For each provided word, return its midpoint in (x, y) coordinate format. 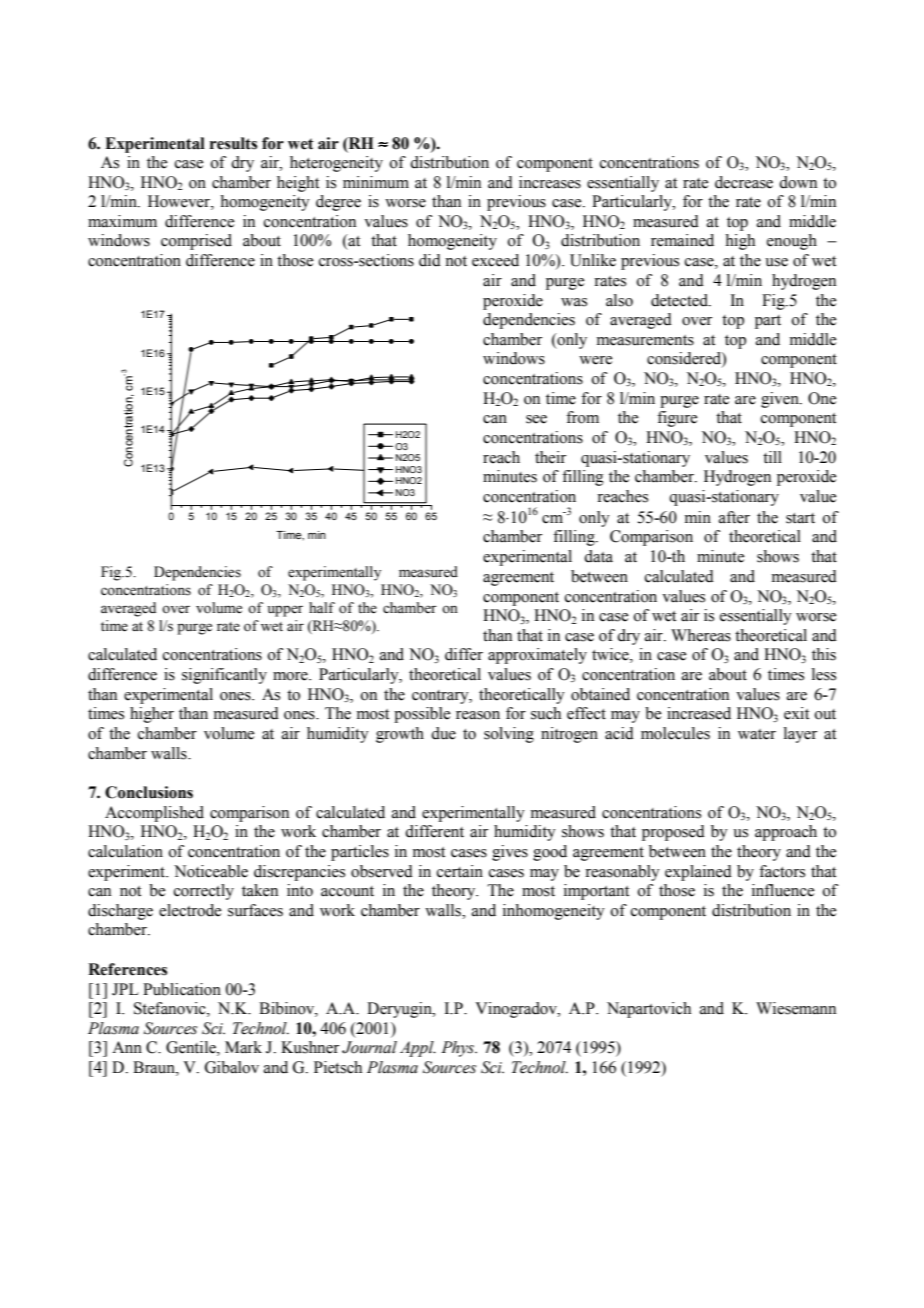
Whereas (701, 635)
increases (550, 182)
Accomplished (154, 814)
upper (285, 611)
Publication (182, 989)
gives (510, 853)
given (781, 400)
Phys (459, 1049)
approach (786, 833)
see (536, 419)
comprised (196, 242)
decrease (744, 182)
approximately (537, 656)
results (233, 143)
